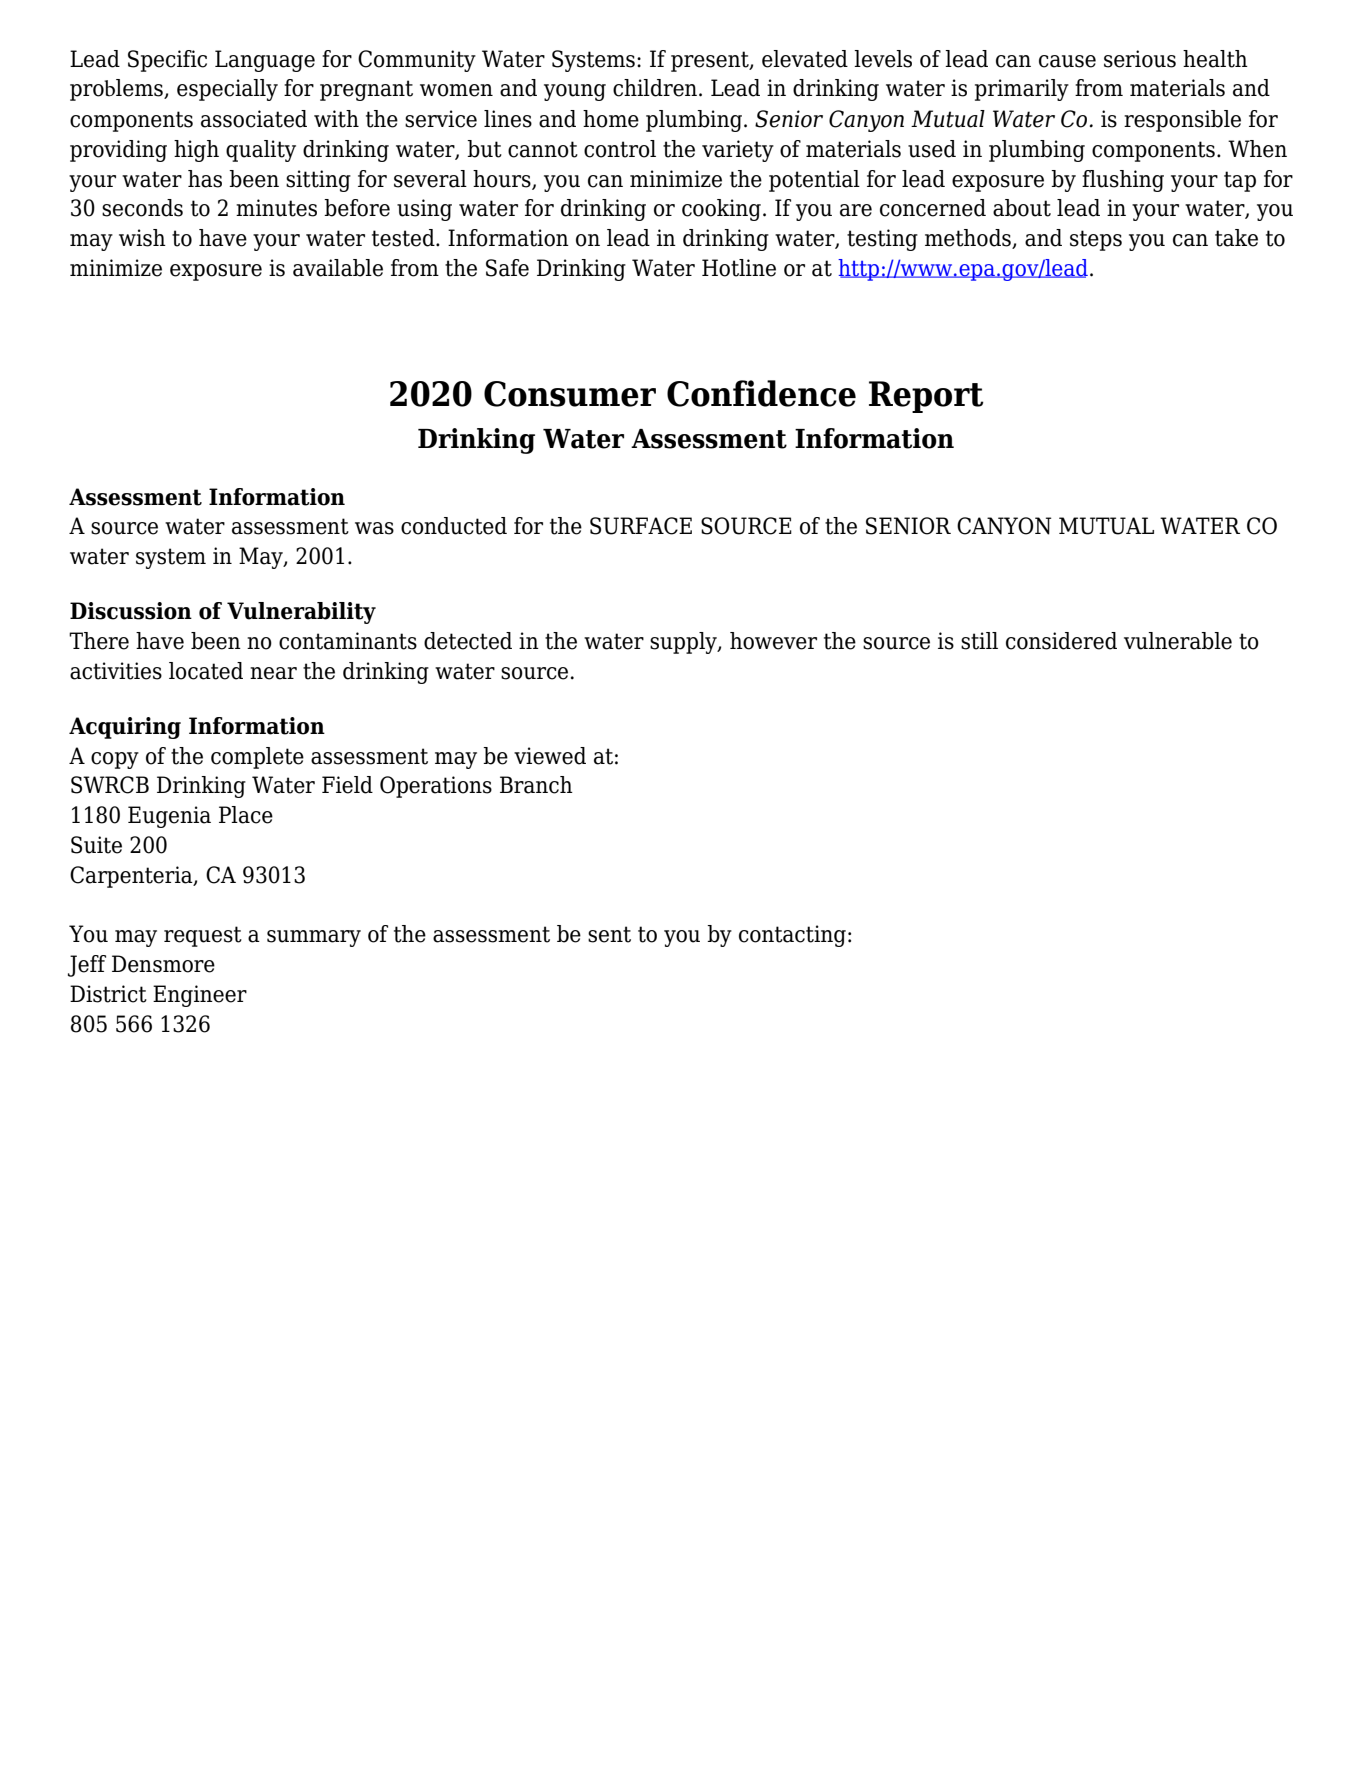  I want to click on serious, so click(1140, 59).
